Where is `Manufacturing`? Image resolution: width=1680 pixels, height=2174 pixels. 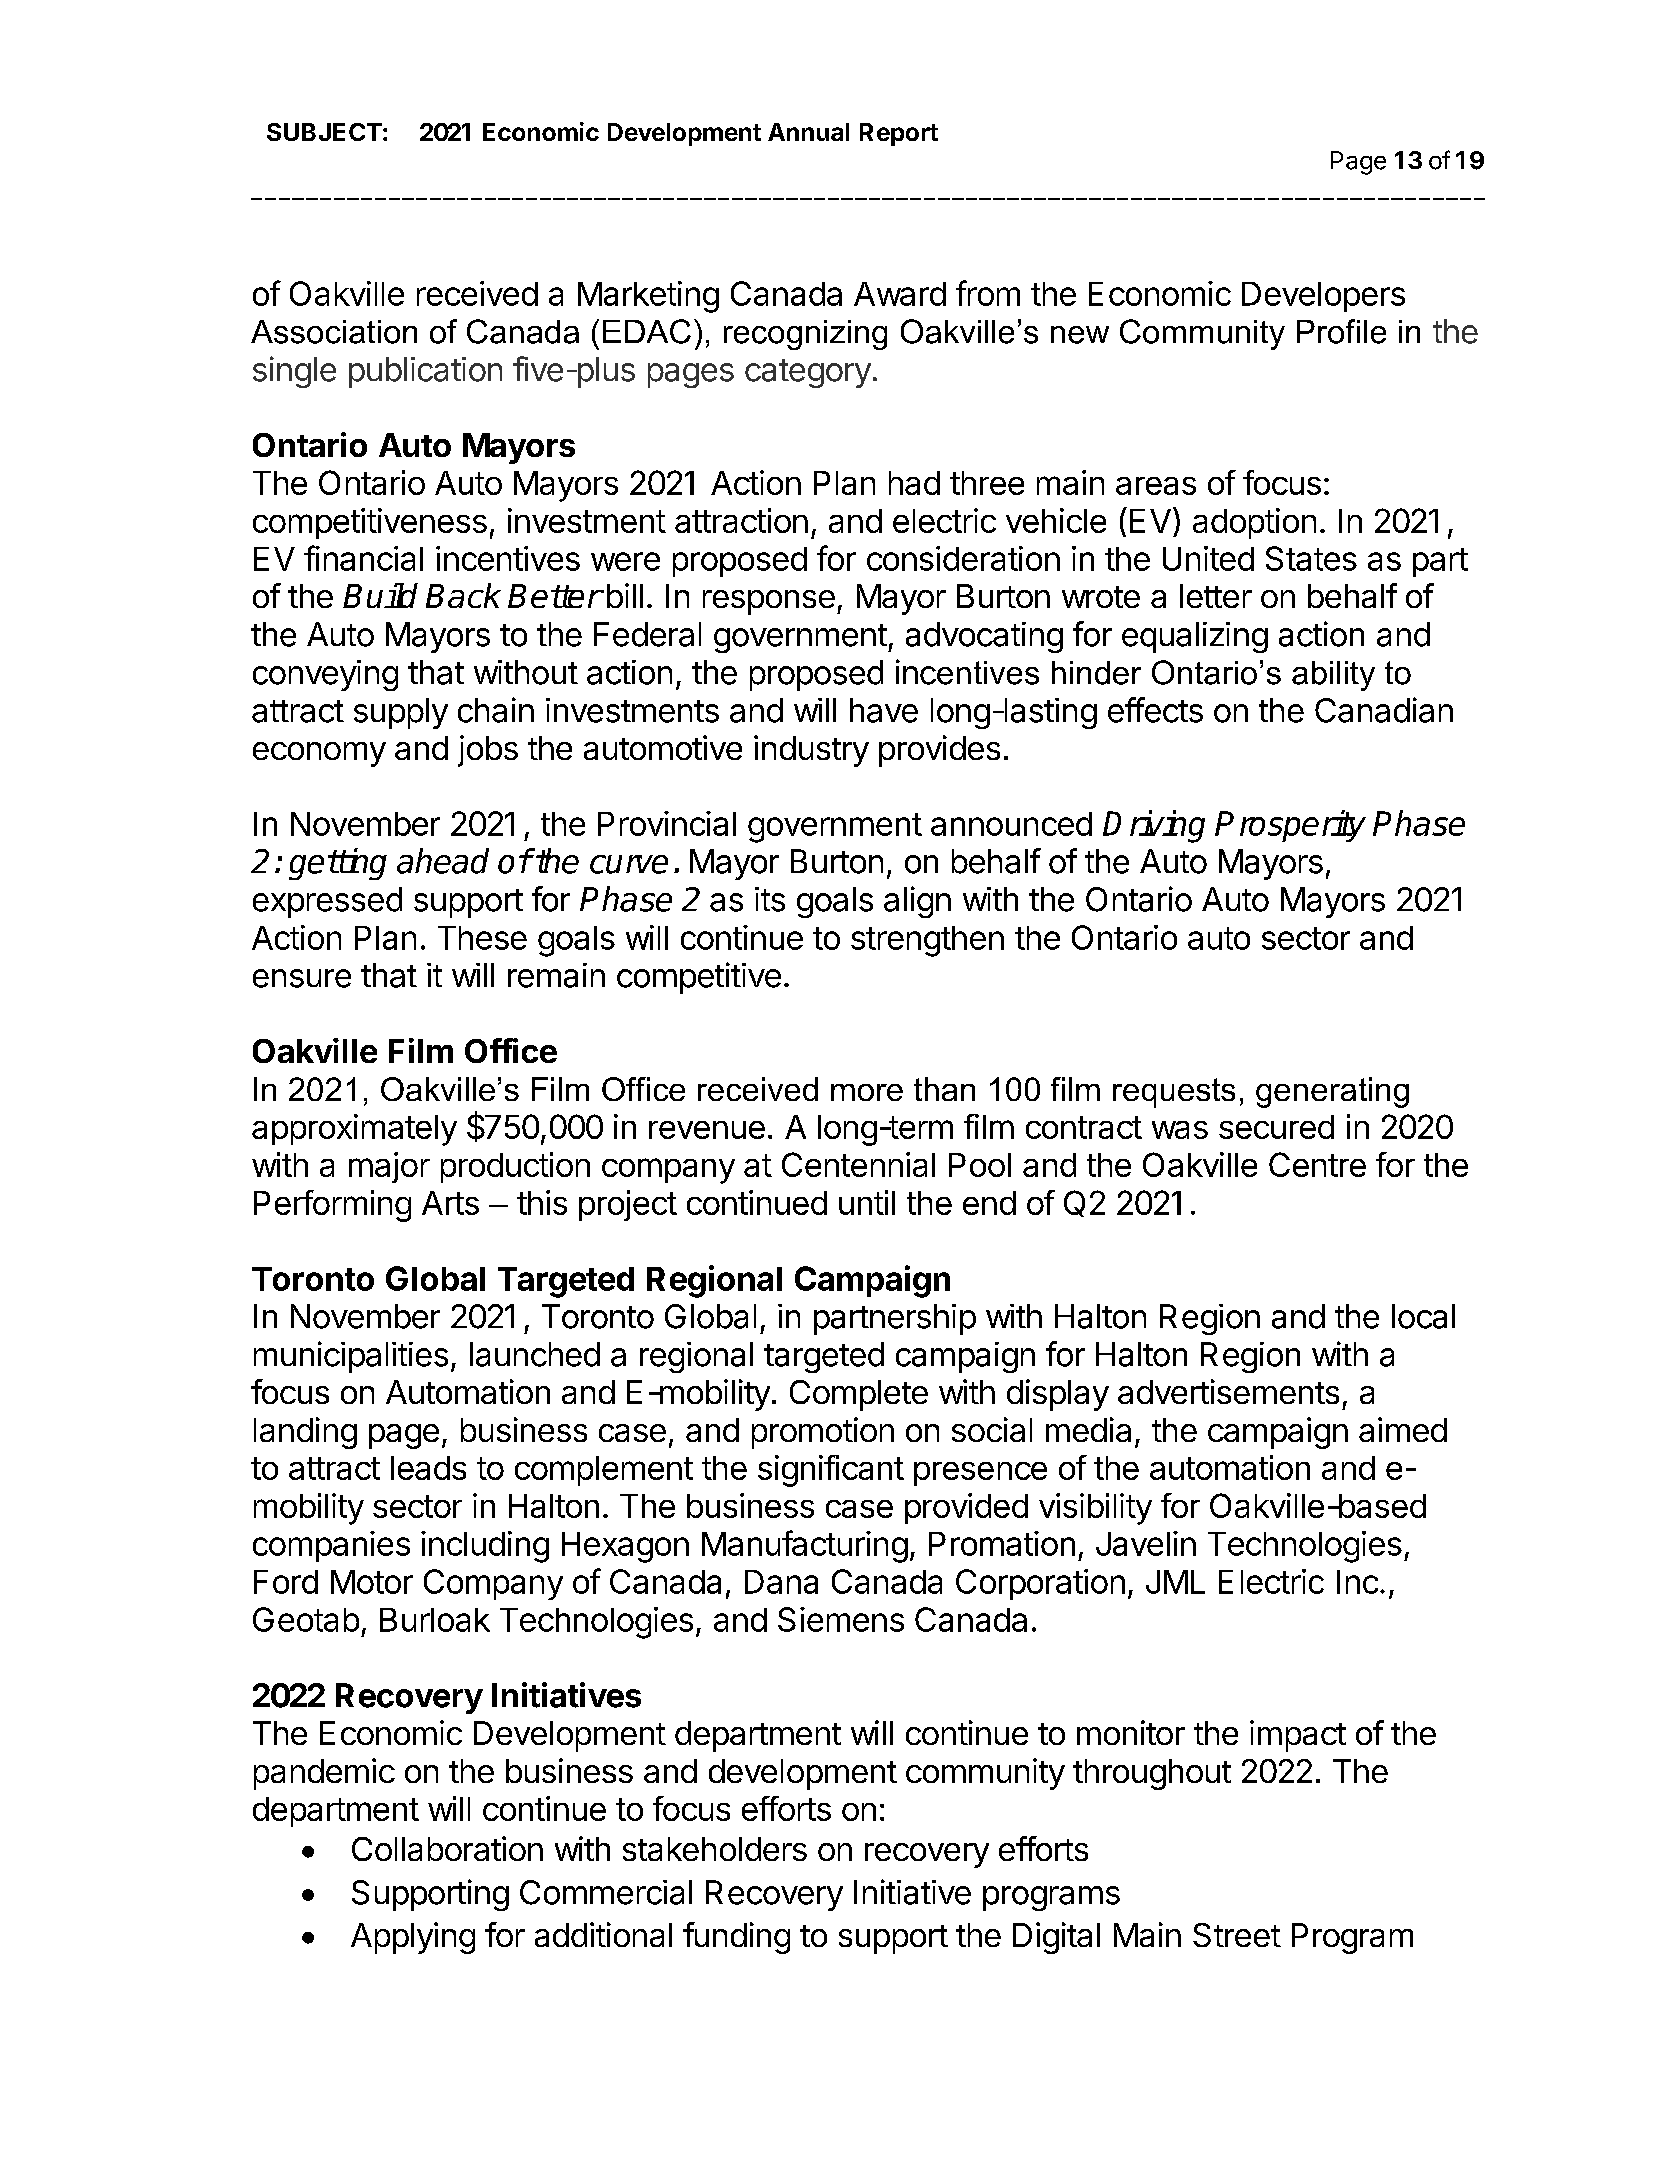 Manufacturing is located at coordinates (805, 1546).
